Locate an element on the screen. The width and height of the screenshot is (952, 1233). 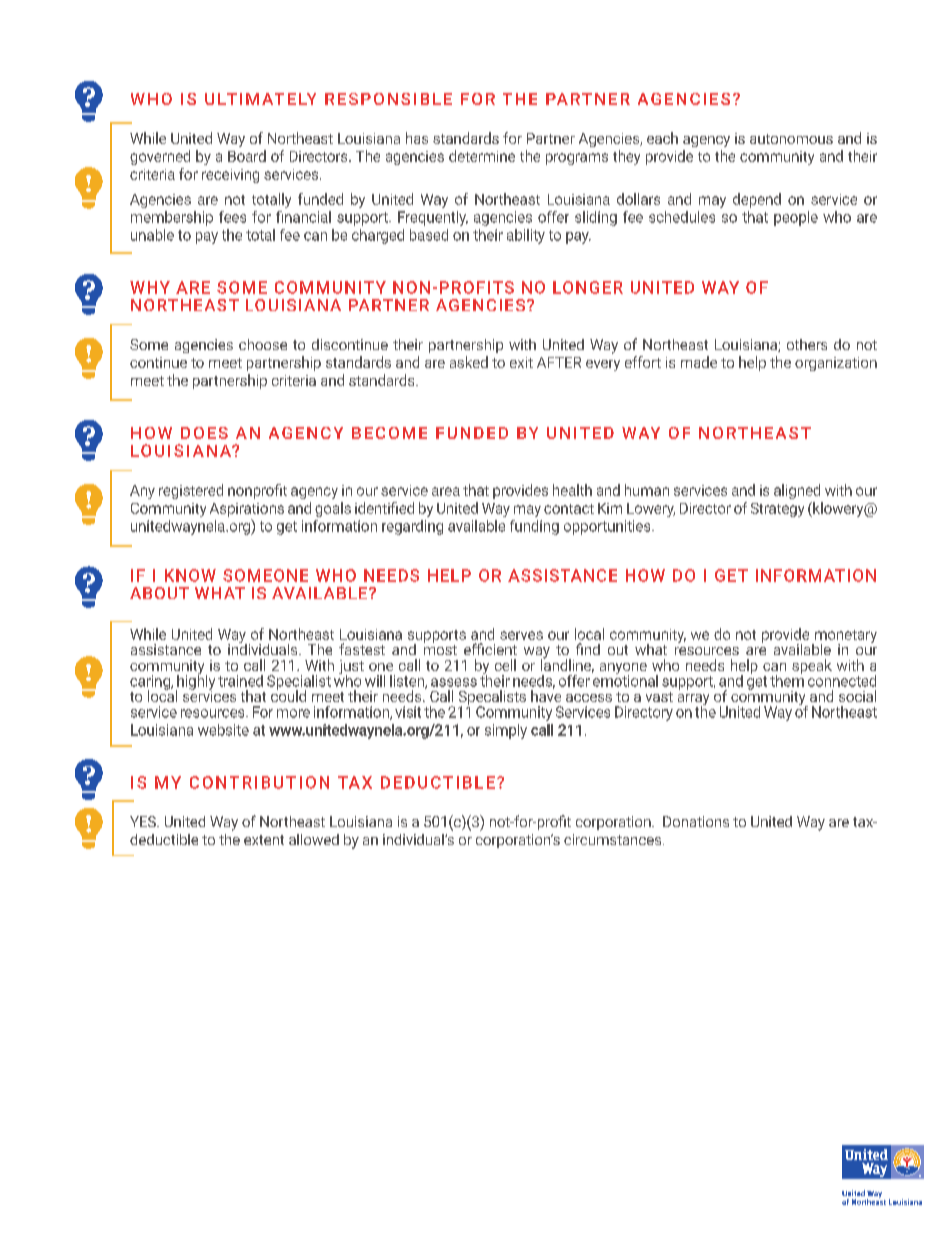
autonomous is located at coordinates (791, 139).
